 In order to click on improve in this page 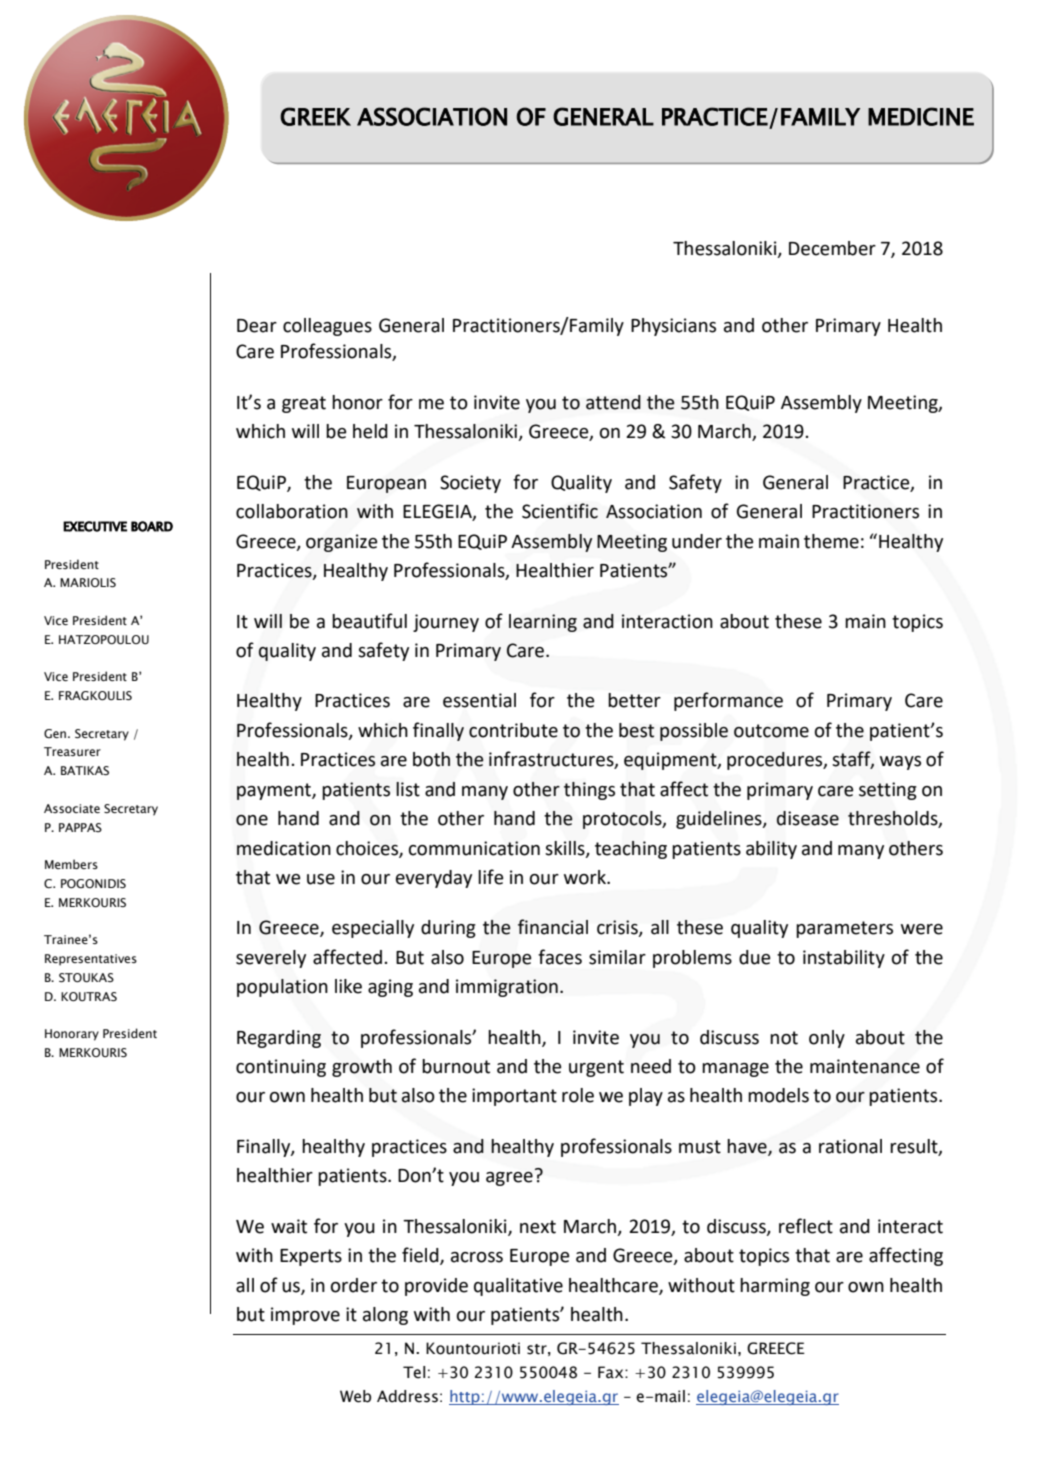, I will do `click(305, 1316)`.
